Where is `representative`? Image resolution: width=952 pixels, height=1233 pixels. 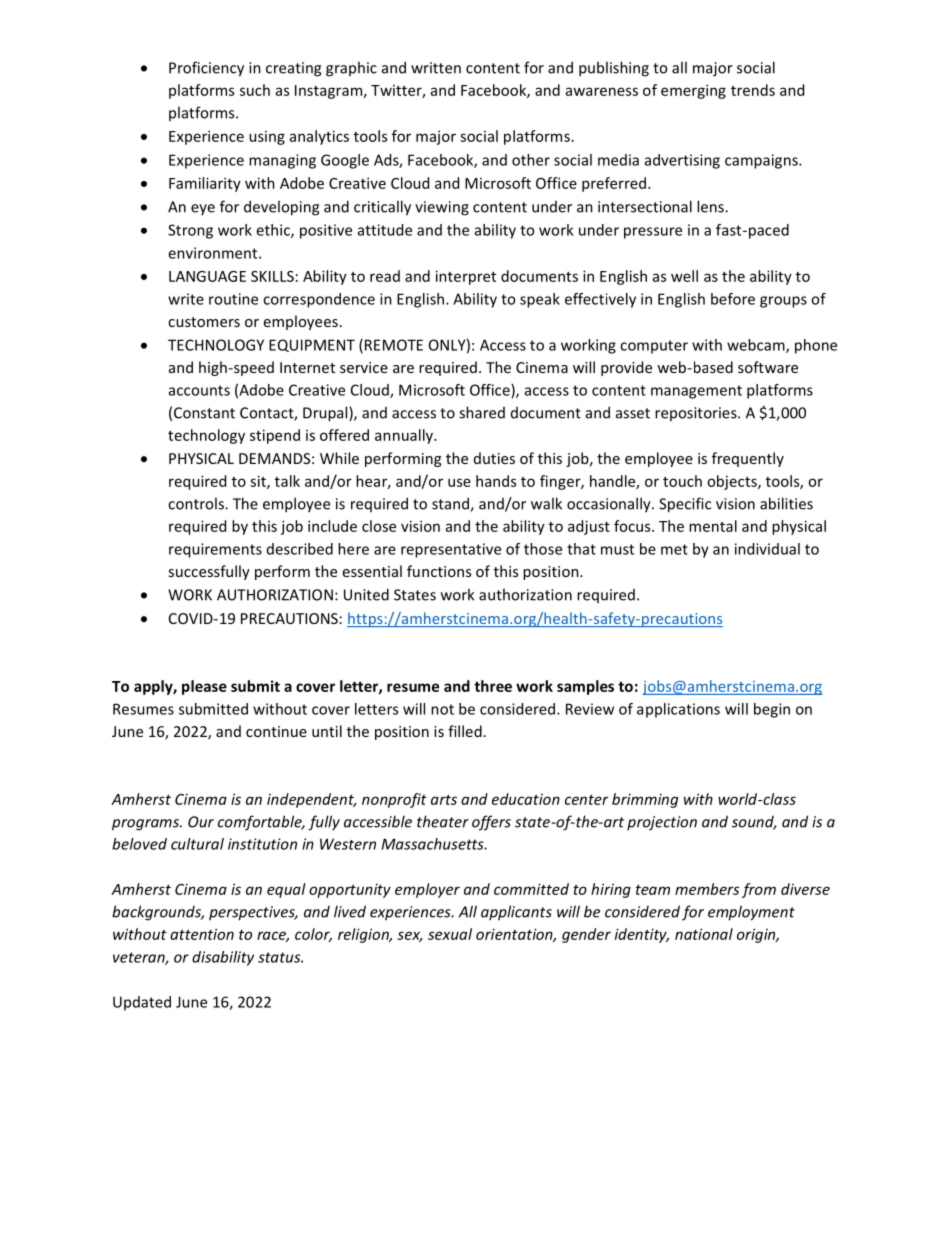 representative is located at coordinates (451, 550).
